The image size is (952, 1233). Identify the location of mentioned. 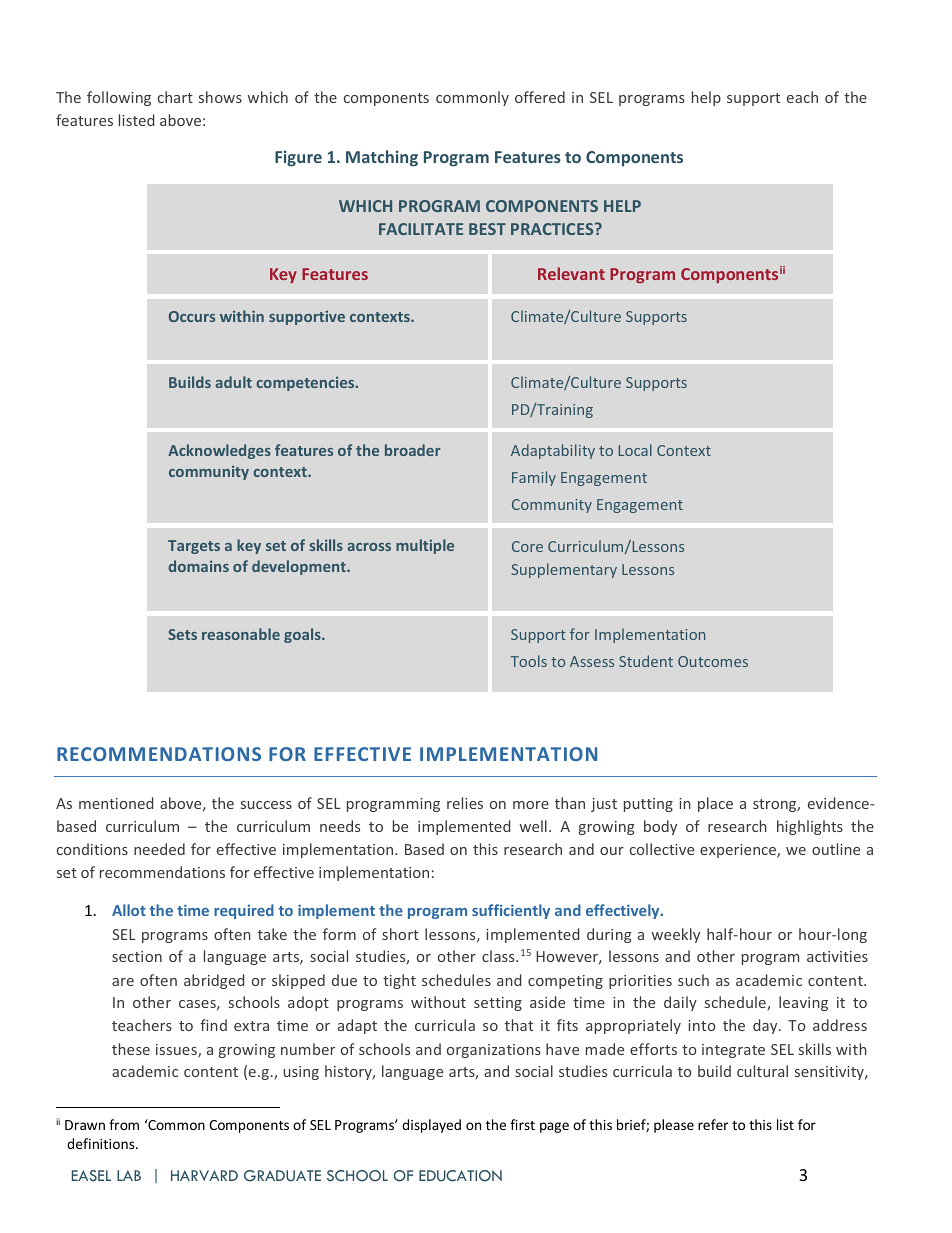
(116, 803).
